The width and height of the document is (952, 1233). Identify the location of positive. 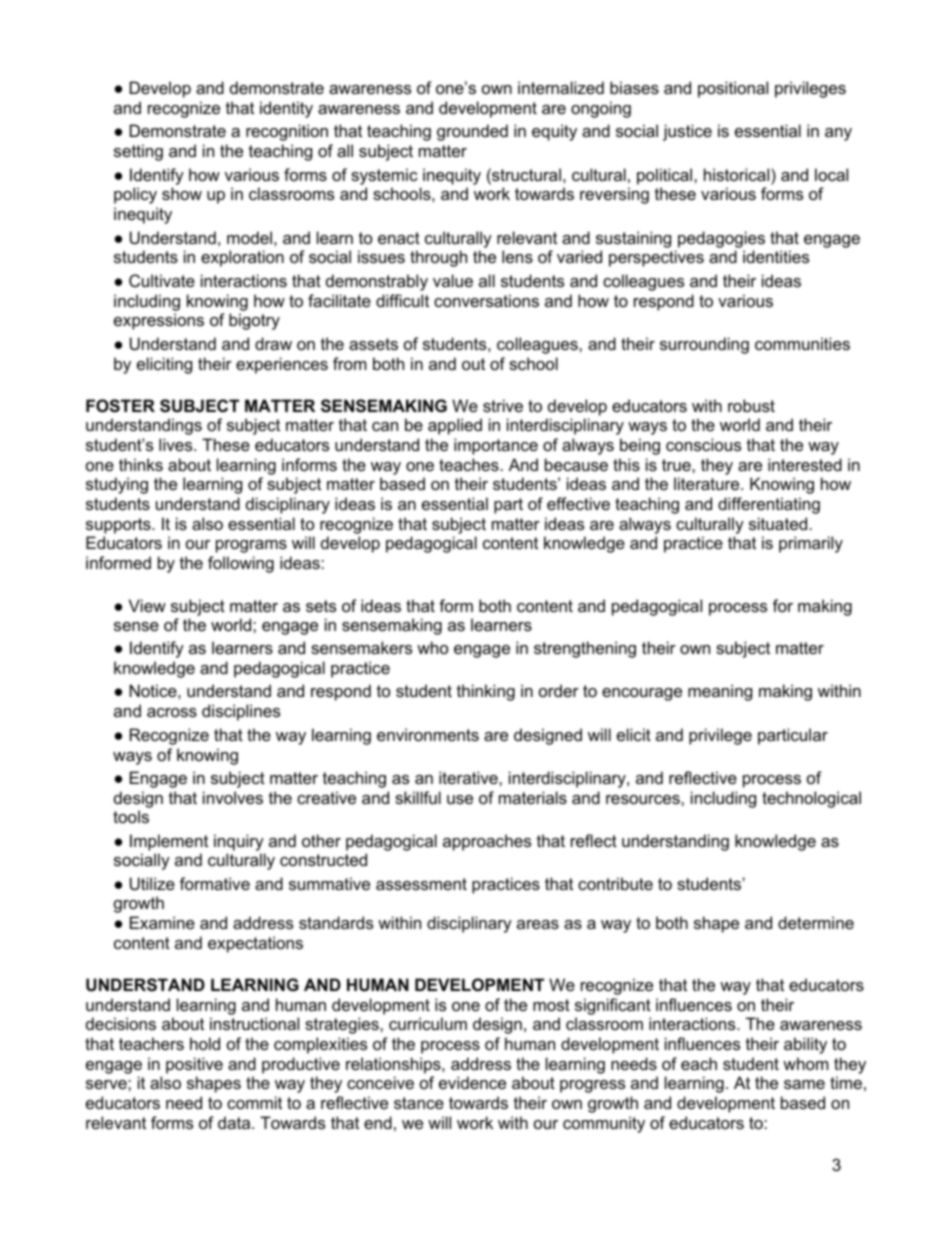
(194, 1065).
